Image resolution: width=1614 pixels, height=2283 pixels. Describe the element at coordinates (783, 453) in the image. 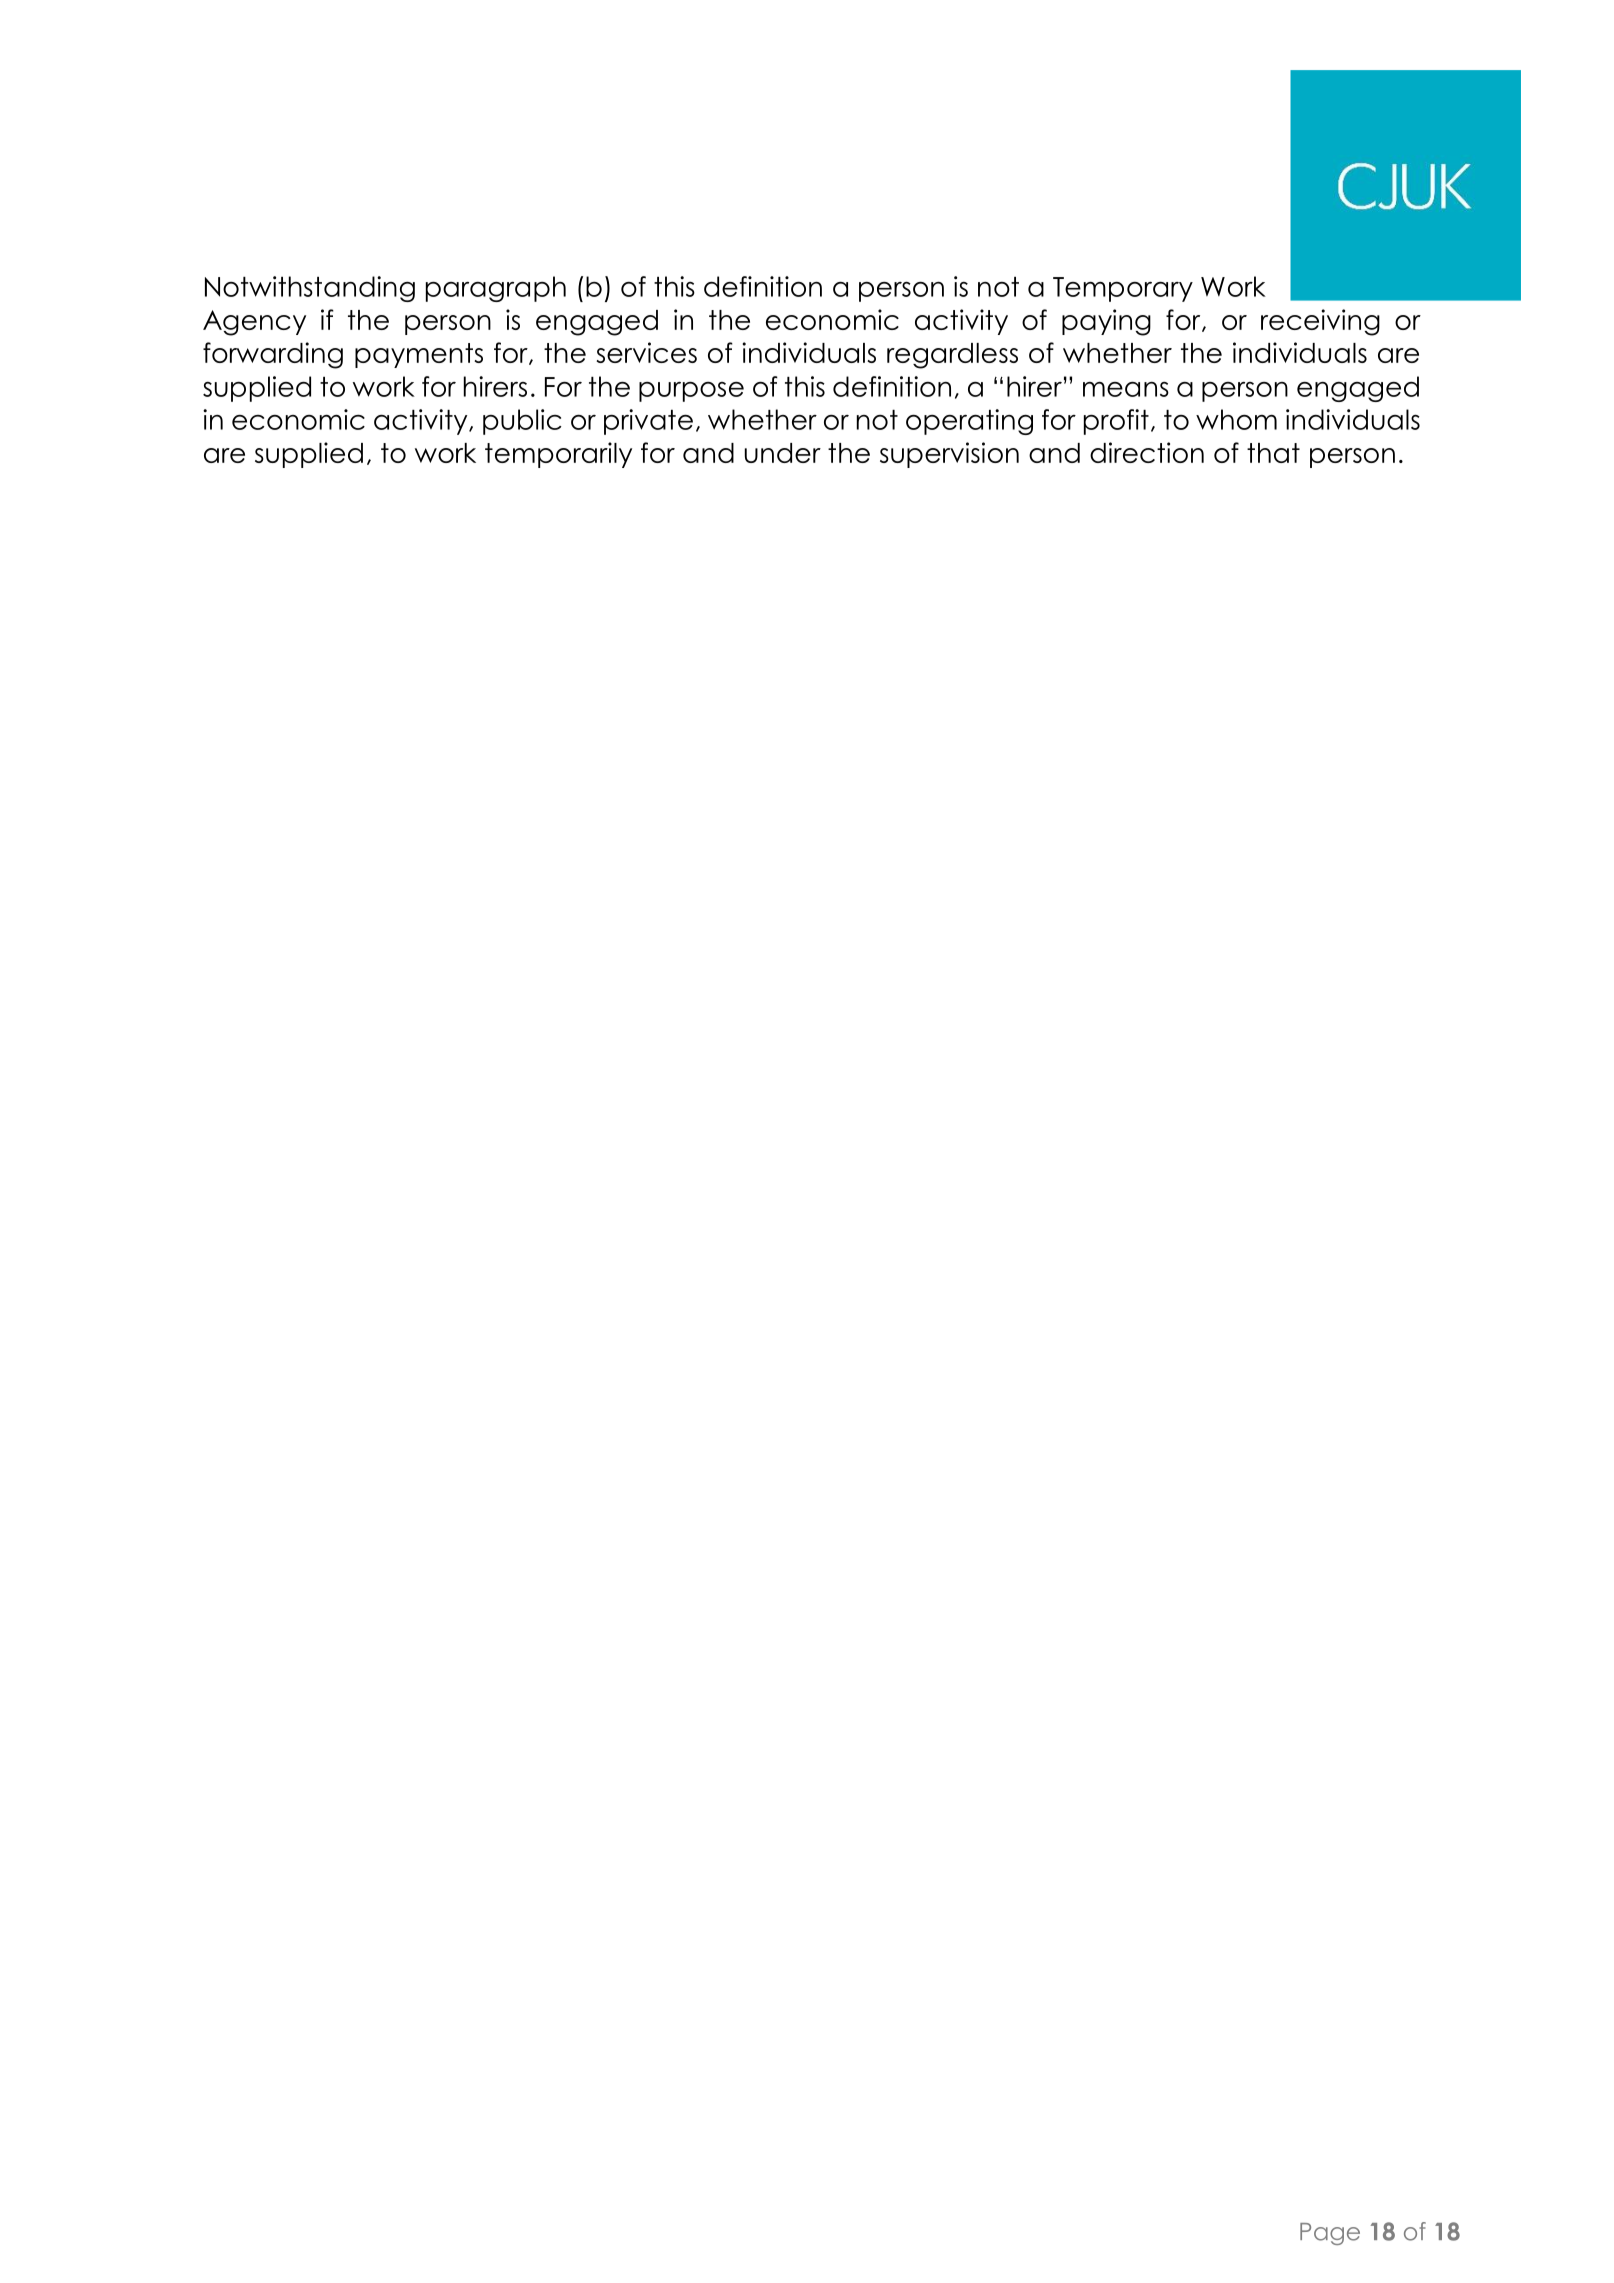

I see `under` at that location.
